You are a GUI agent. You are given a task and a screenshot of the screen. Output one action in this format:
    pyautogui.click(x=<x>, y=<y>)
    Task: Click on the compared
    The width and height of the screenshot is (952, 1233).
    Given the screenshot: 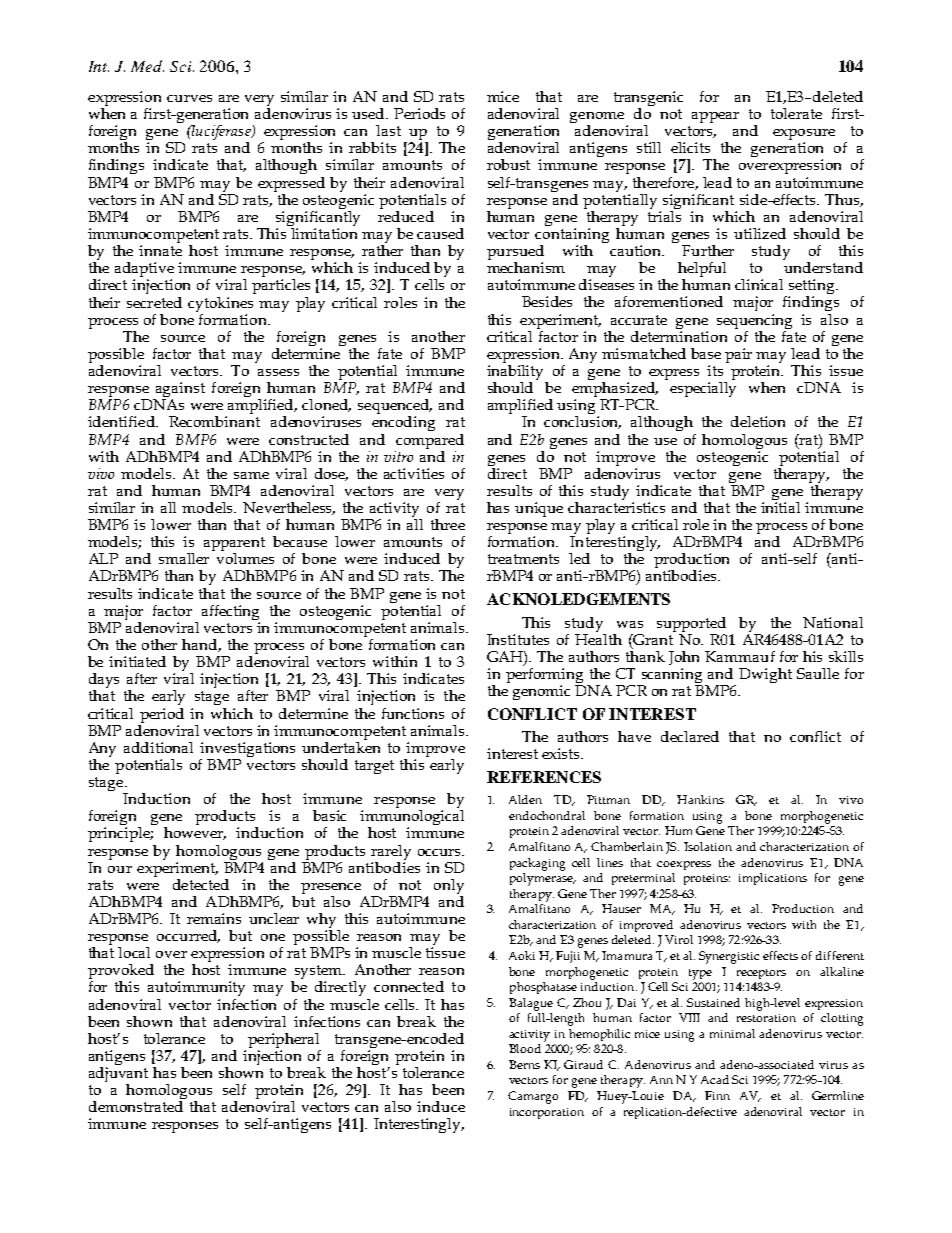 What is the action you would take?
    pyautogui.click(x=430, y=441)
